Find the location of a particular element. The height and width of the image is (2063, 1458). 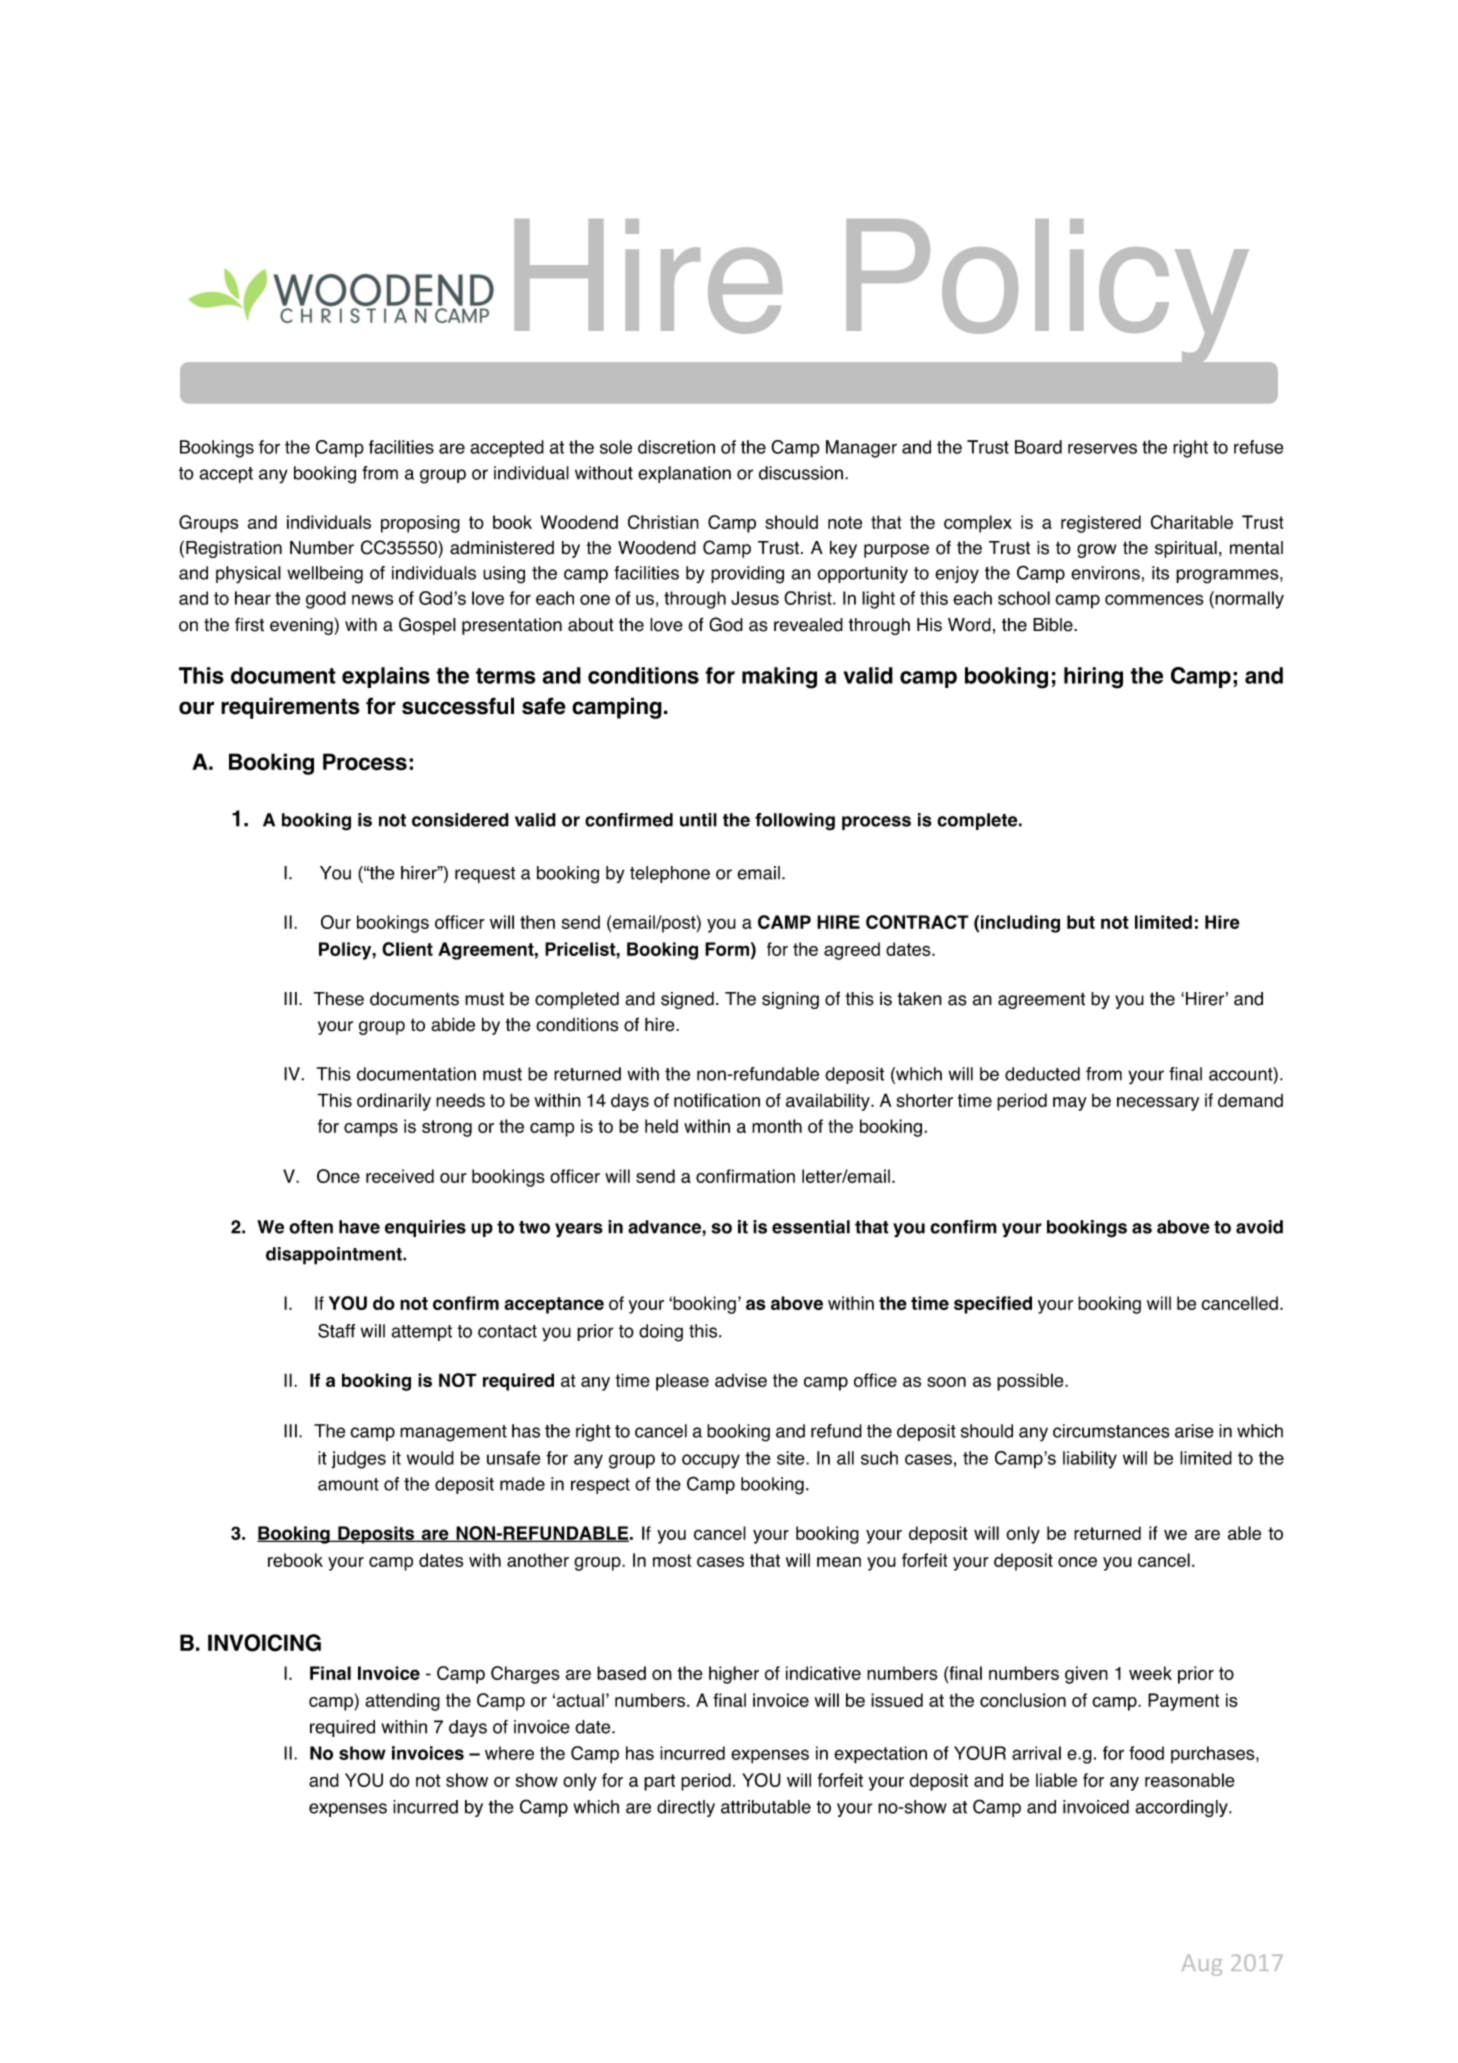

essential is located at coordinates (811, 1227).
